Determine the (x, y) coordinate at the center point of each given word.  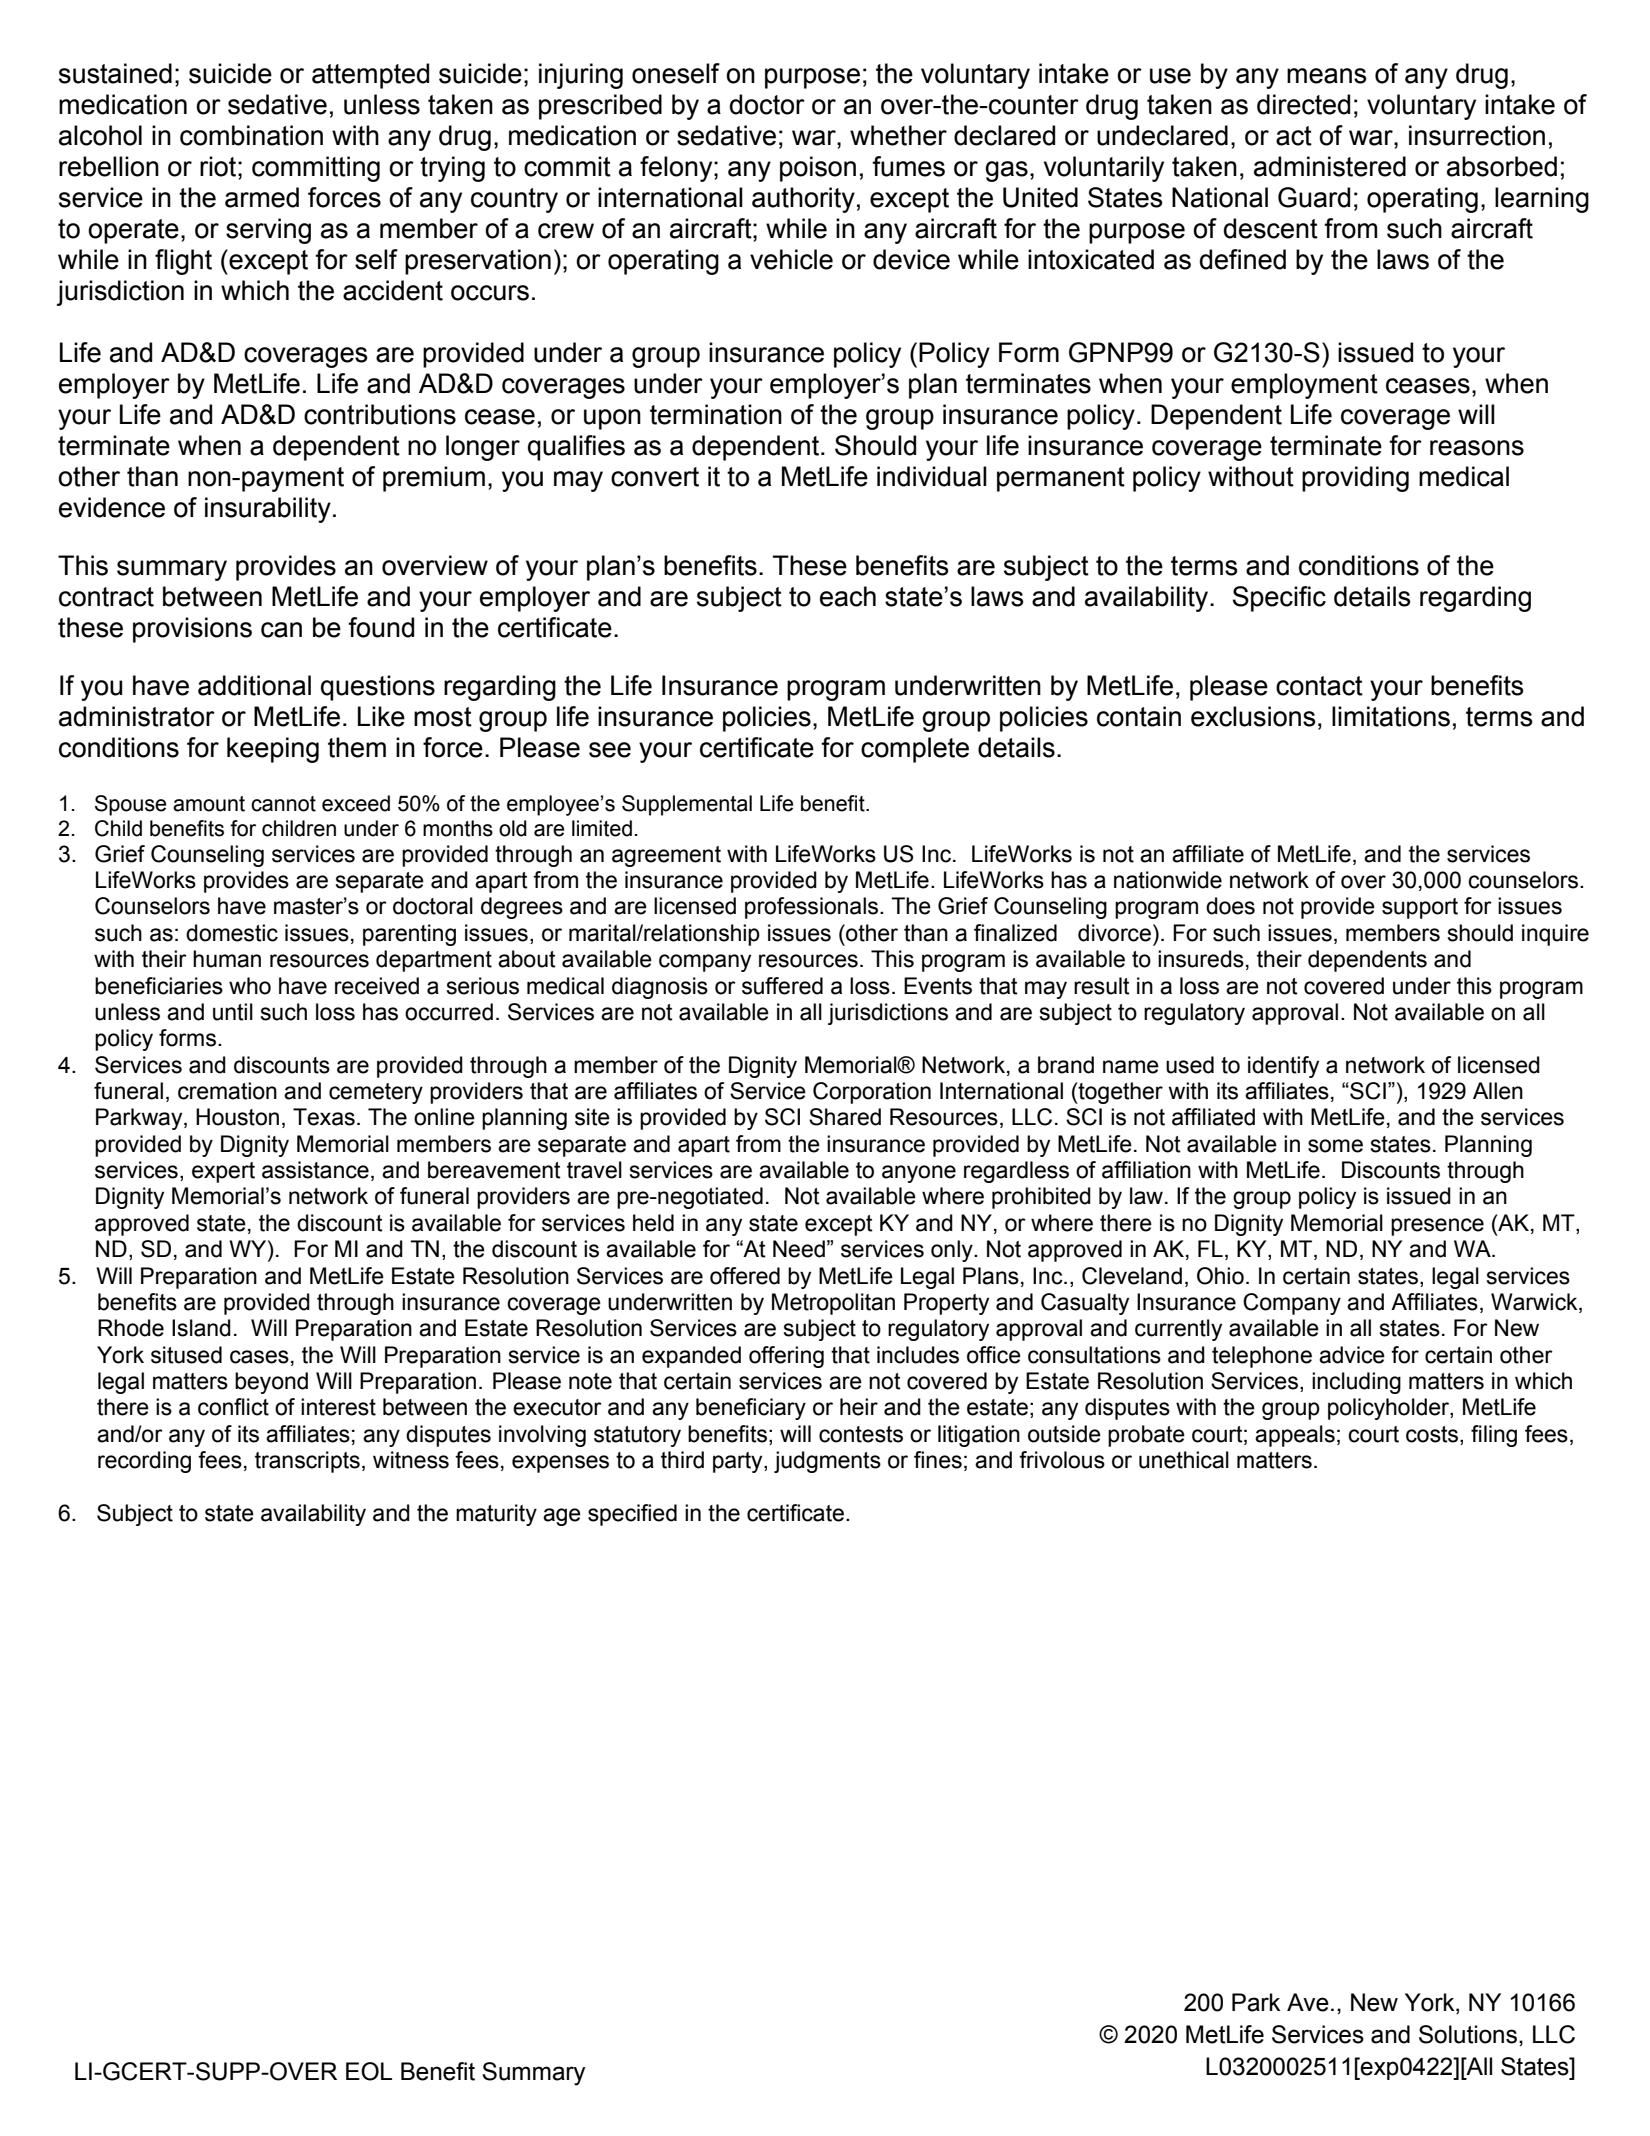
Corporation (872, 1093)
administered (1330, 166)
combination (251, 135)
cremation (227, 1091)
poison (818, 169)
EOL (369, 2071)
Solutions (1468, 2034)
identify (1283, 1067)
